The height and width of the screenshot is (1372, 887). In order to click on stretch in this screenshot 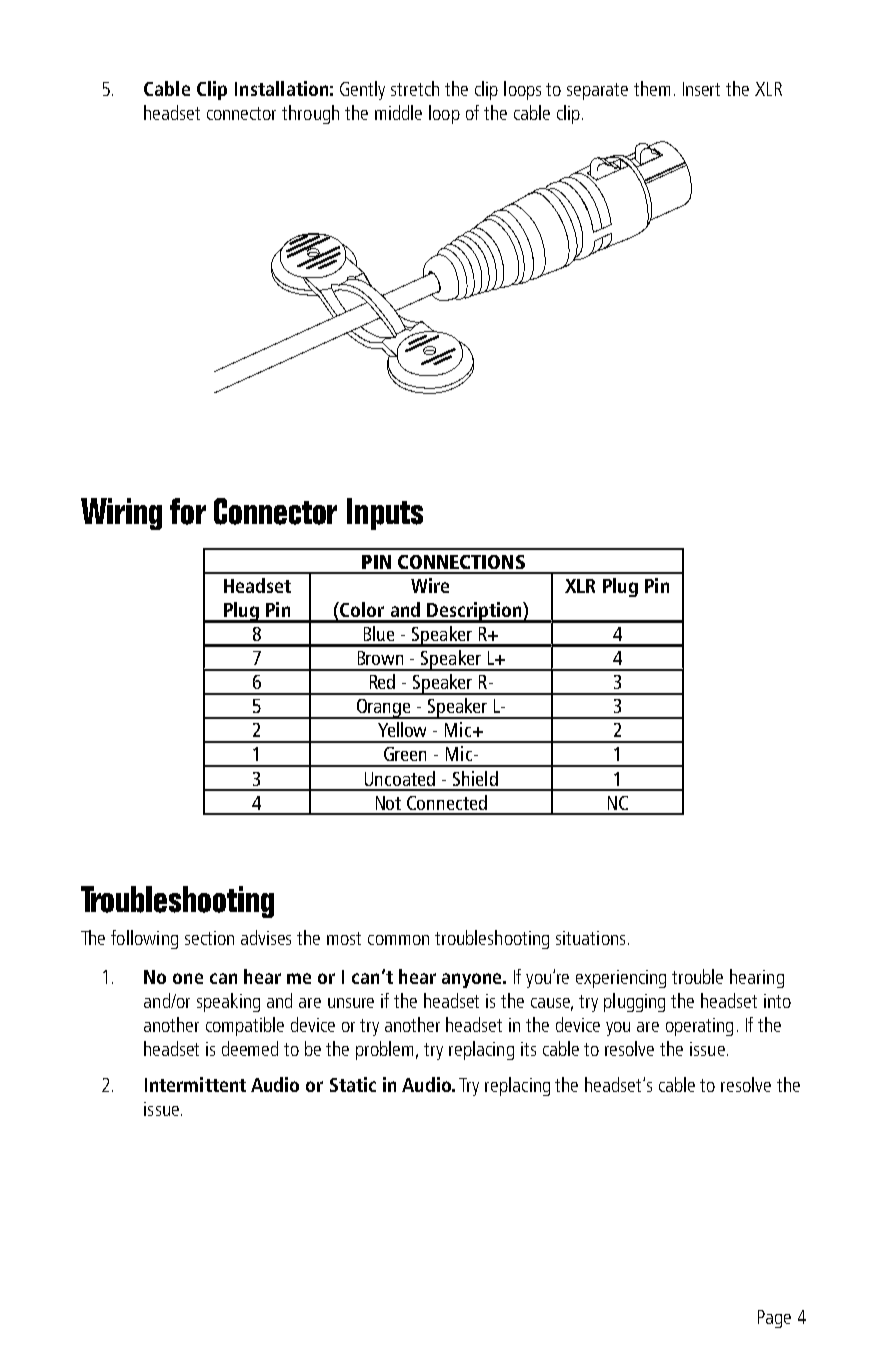, I will do `click(415, 88)`.
